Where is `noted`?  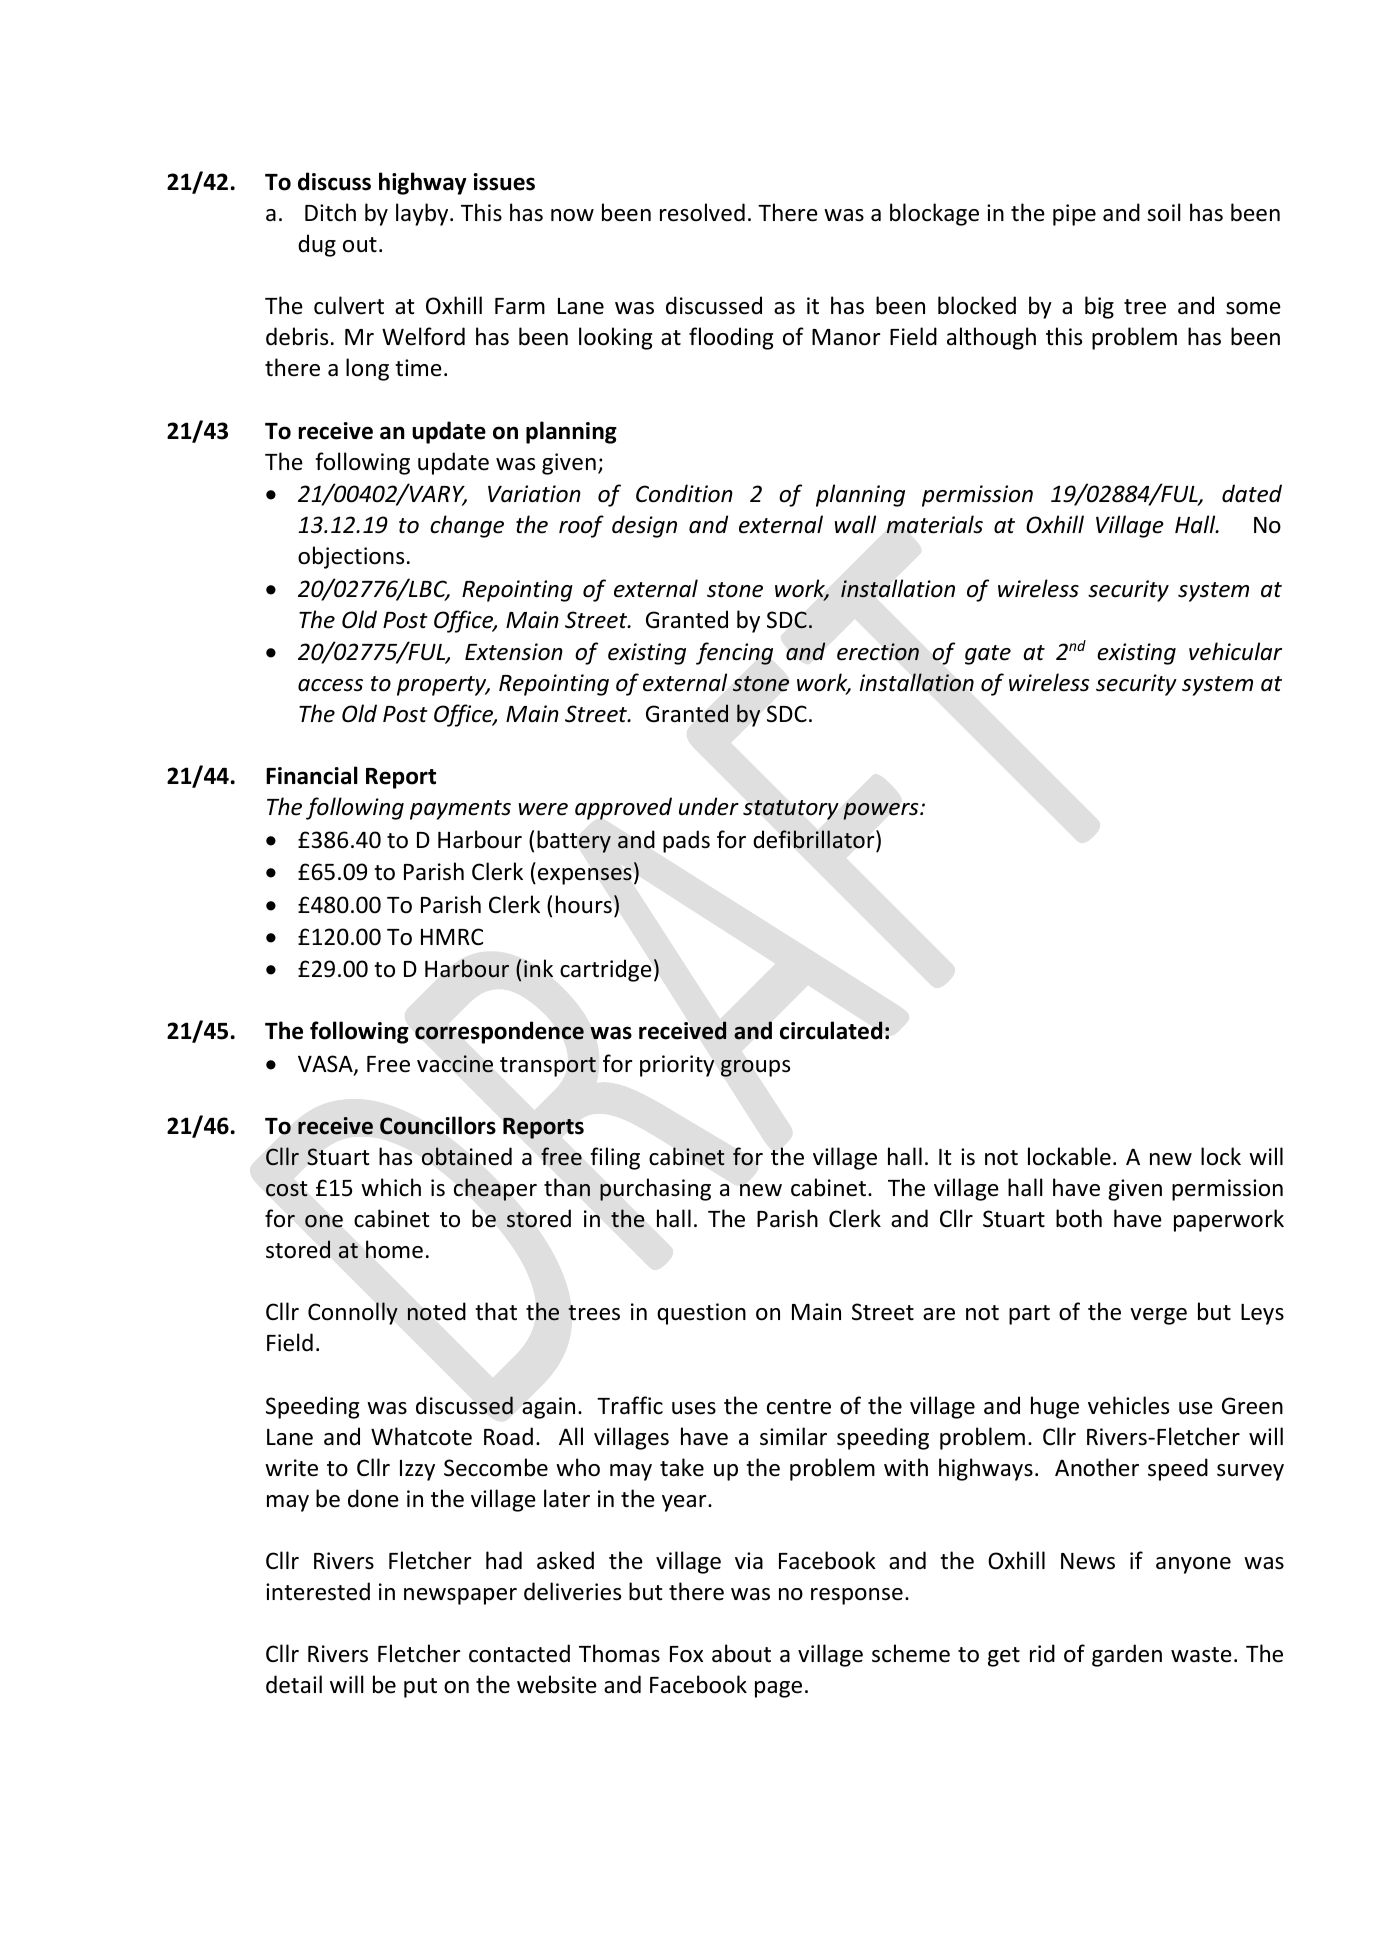
noted is located at coordinates (436, 1311).
